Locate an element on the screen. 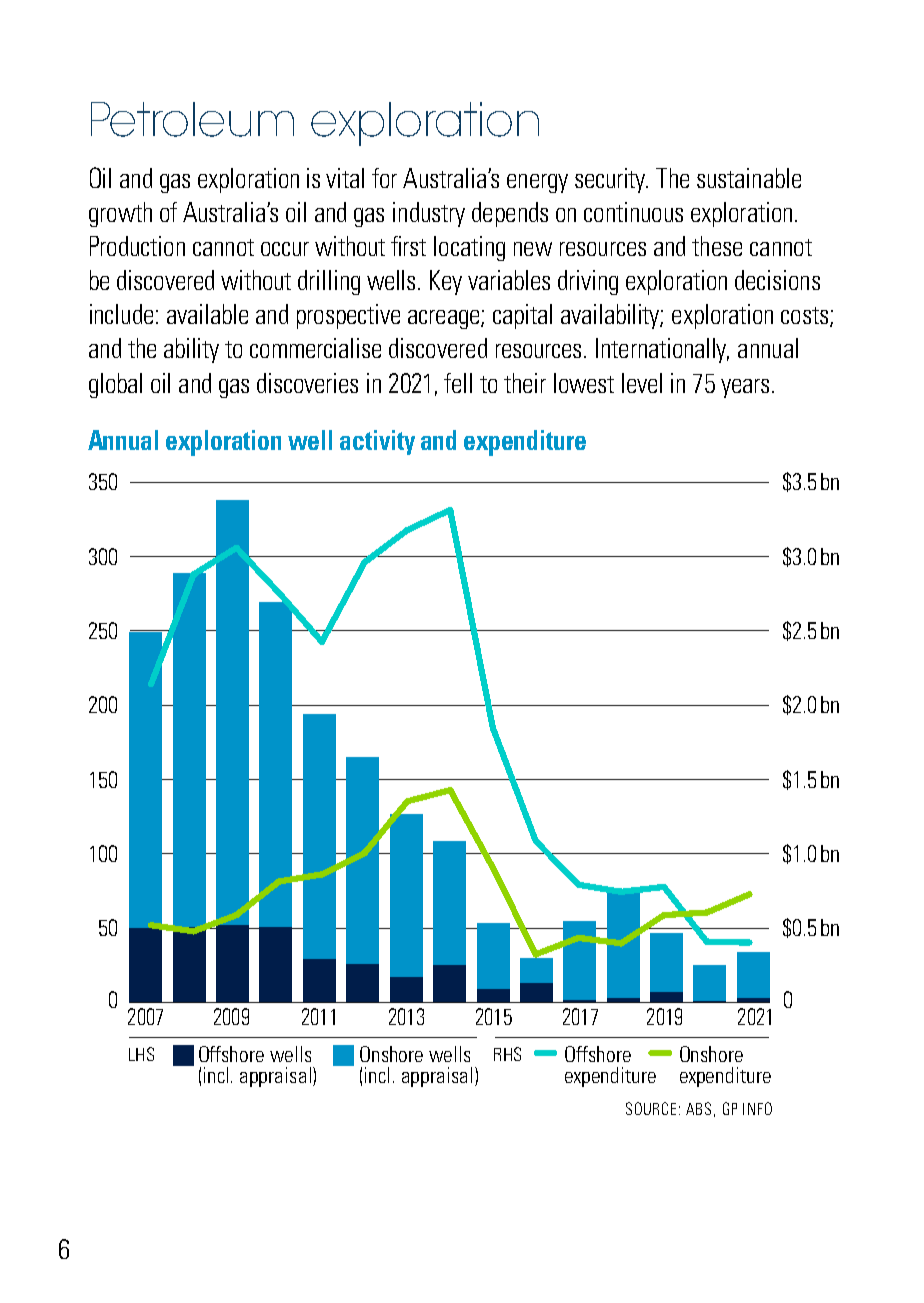  RHS is located at coordinates (507, 1054).
